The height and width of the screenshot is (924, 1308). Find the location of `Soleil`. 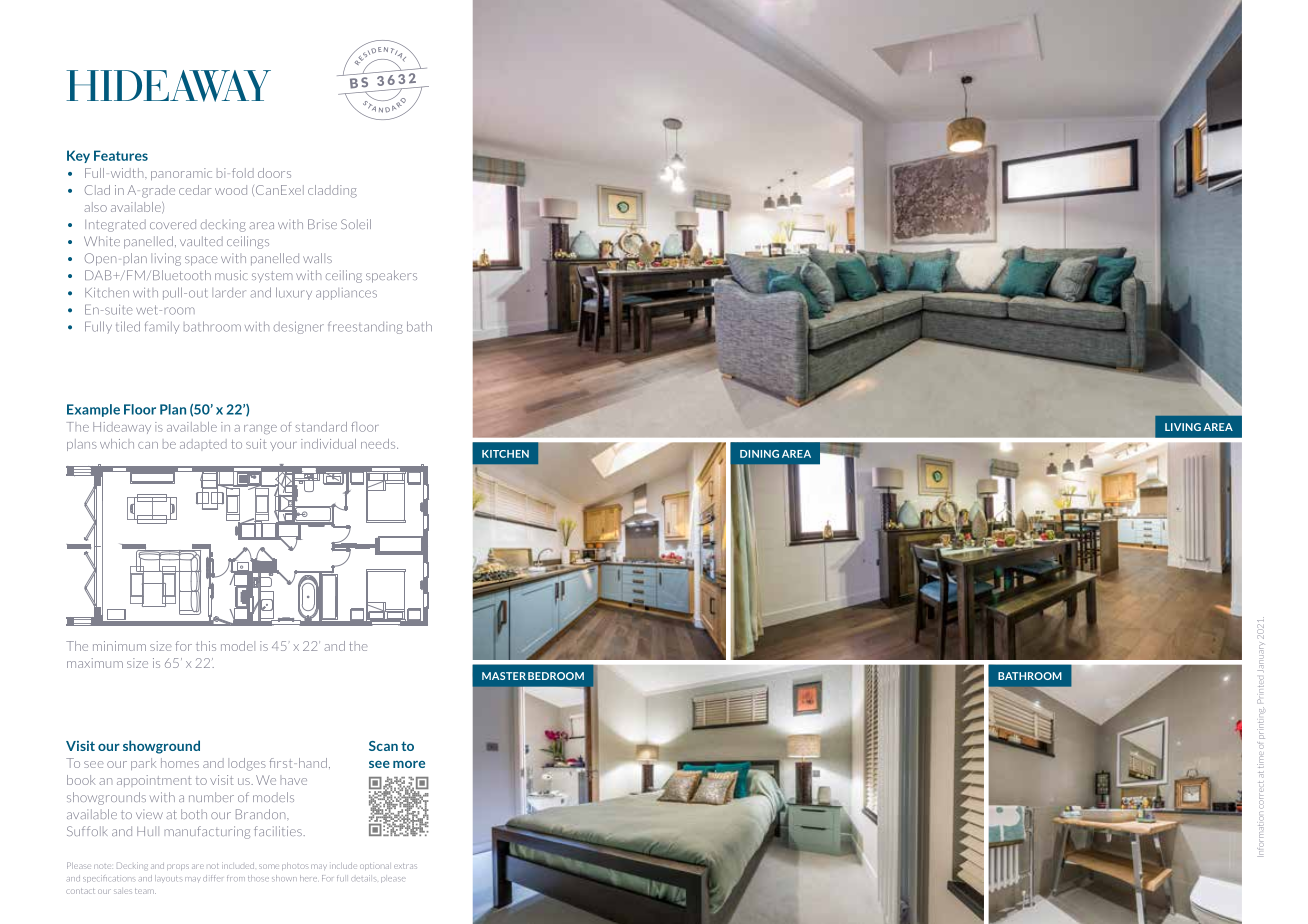

Soleil is located at coordinates (356, 224).
